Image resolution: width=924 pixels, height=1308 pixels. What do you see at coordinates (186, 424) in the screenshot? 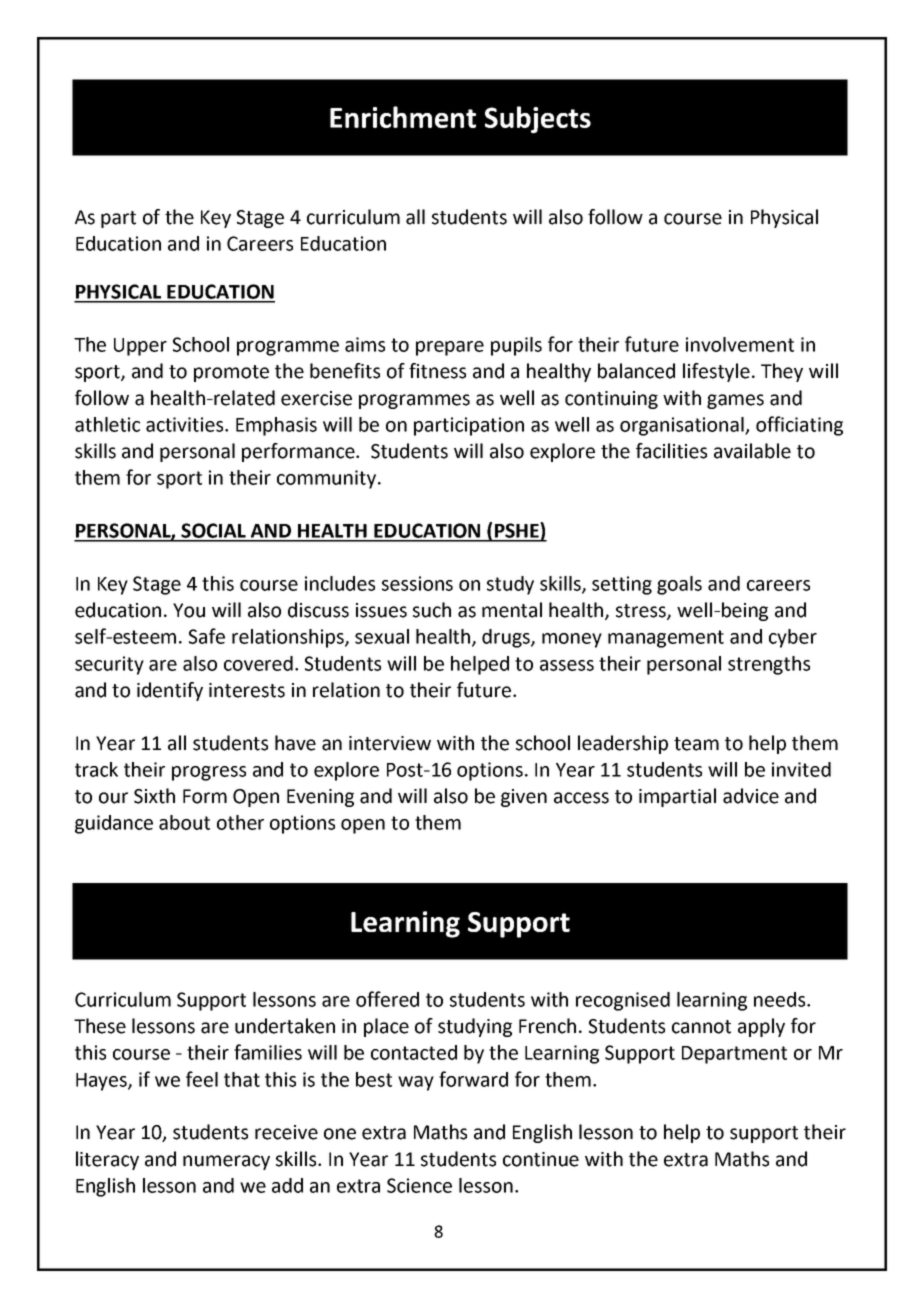
I see `activities` at bounding box center [186, 424].
